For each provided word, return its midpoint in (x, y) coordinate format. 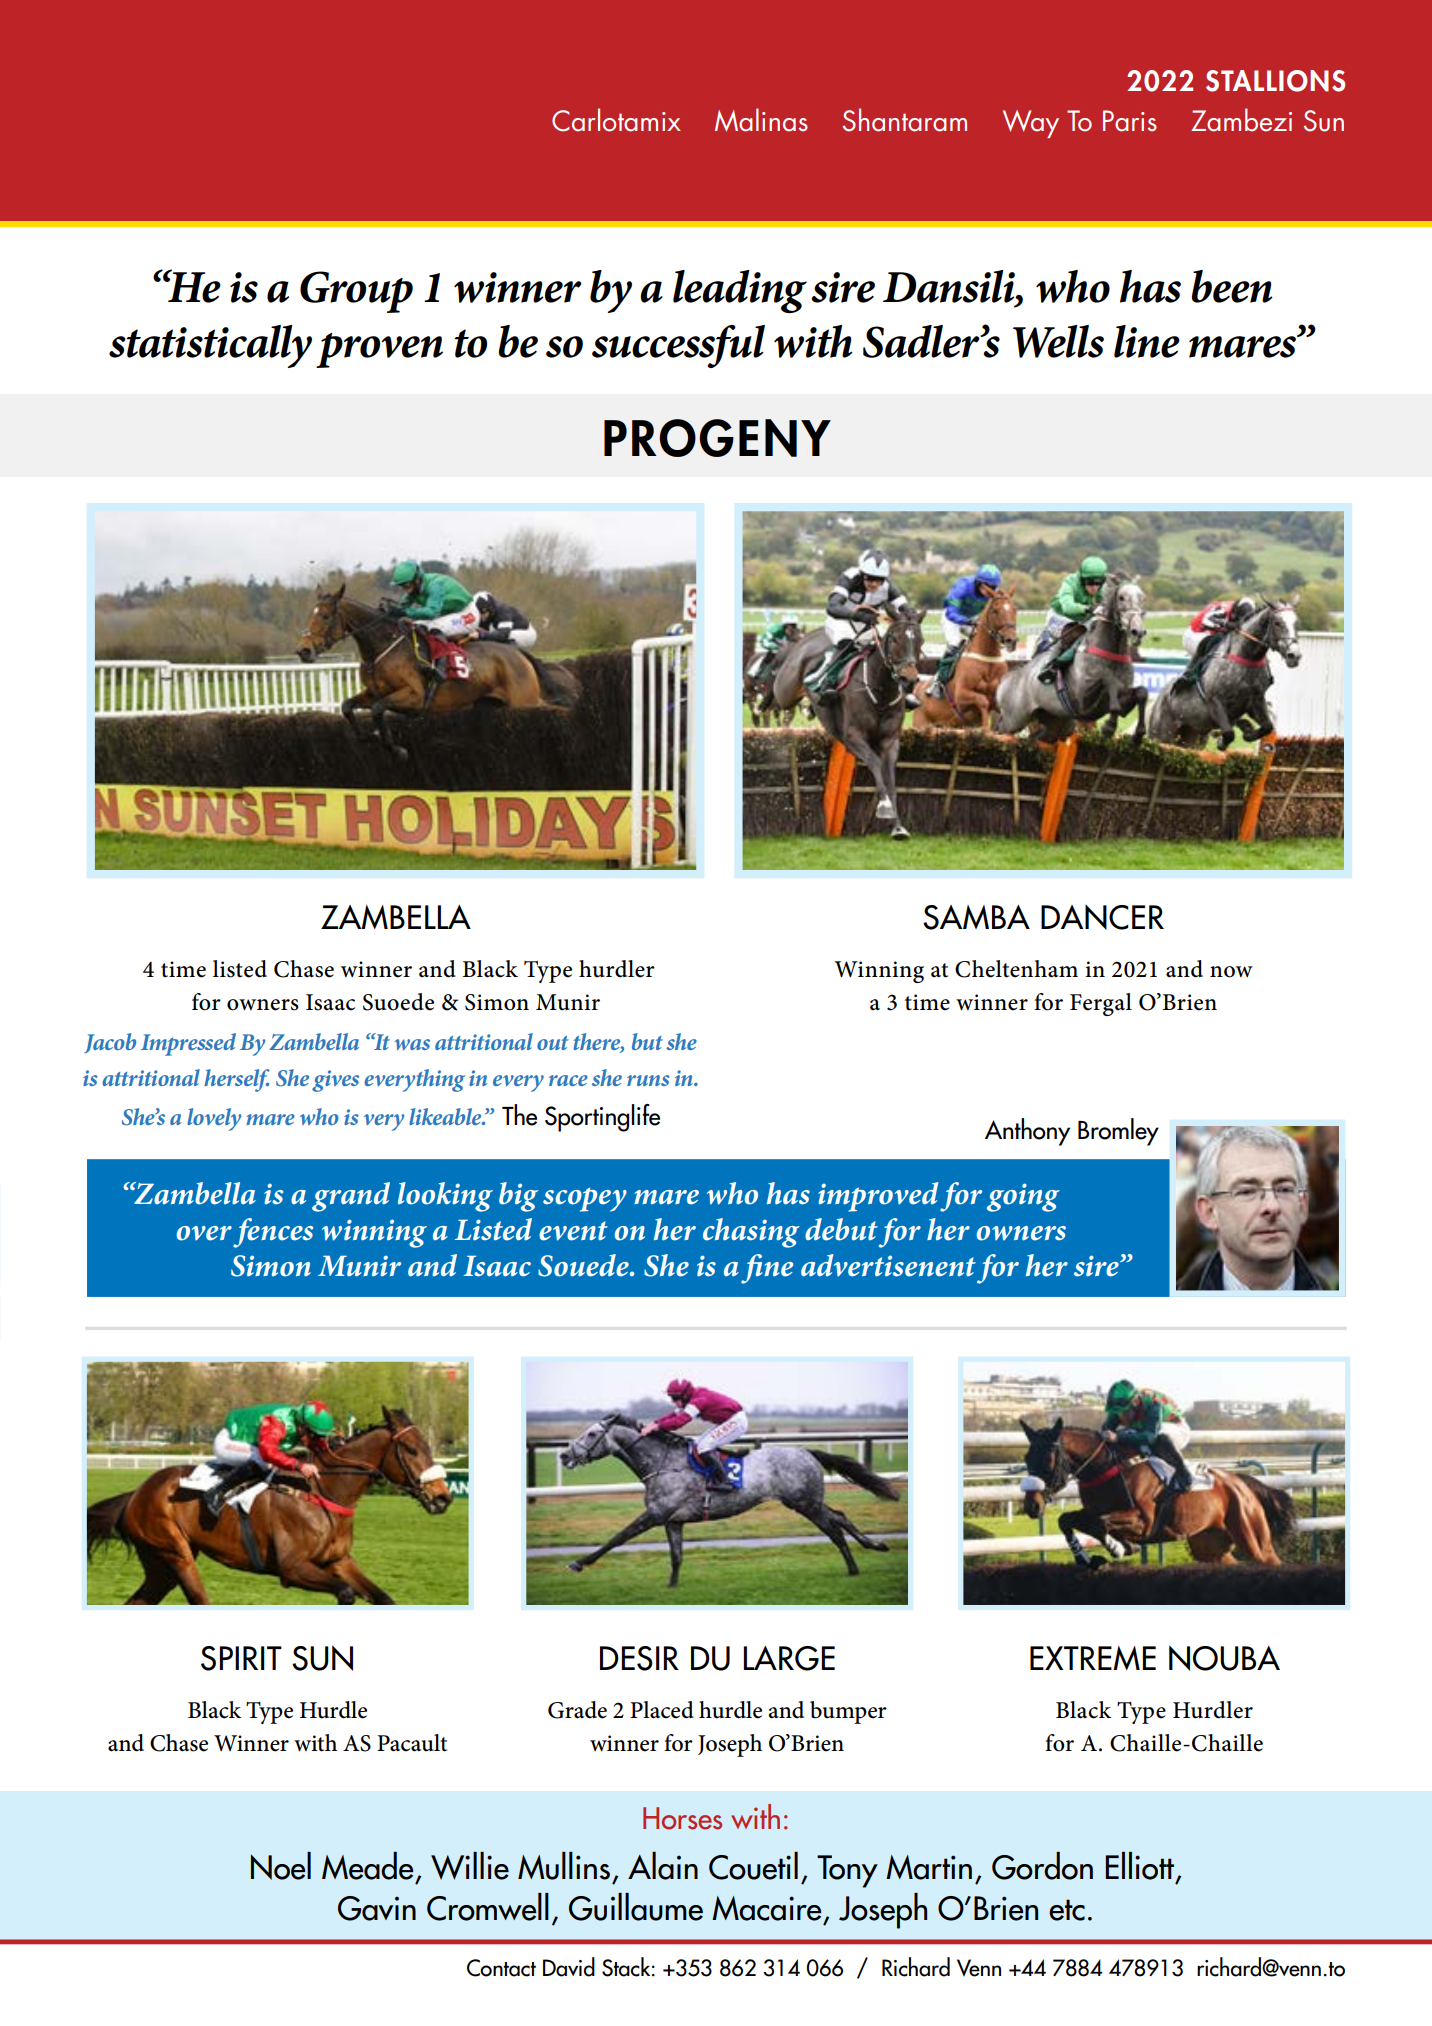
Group (356, 292)
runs (648, 1080)
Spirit (241, 1658)
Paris (1130, 121)
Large (789, 1658)
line (1147, 341)
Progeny (717, 438)
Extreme (1093, 1658)
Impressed (188, 1044)
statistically (210, 346)
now (1231, 972)
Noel (281, 1866)
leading (740, 291)
